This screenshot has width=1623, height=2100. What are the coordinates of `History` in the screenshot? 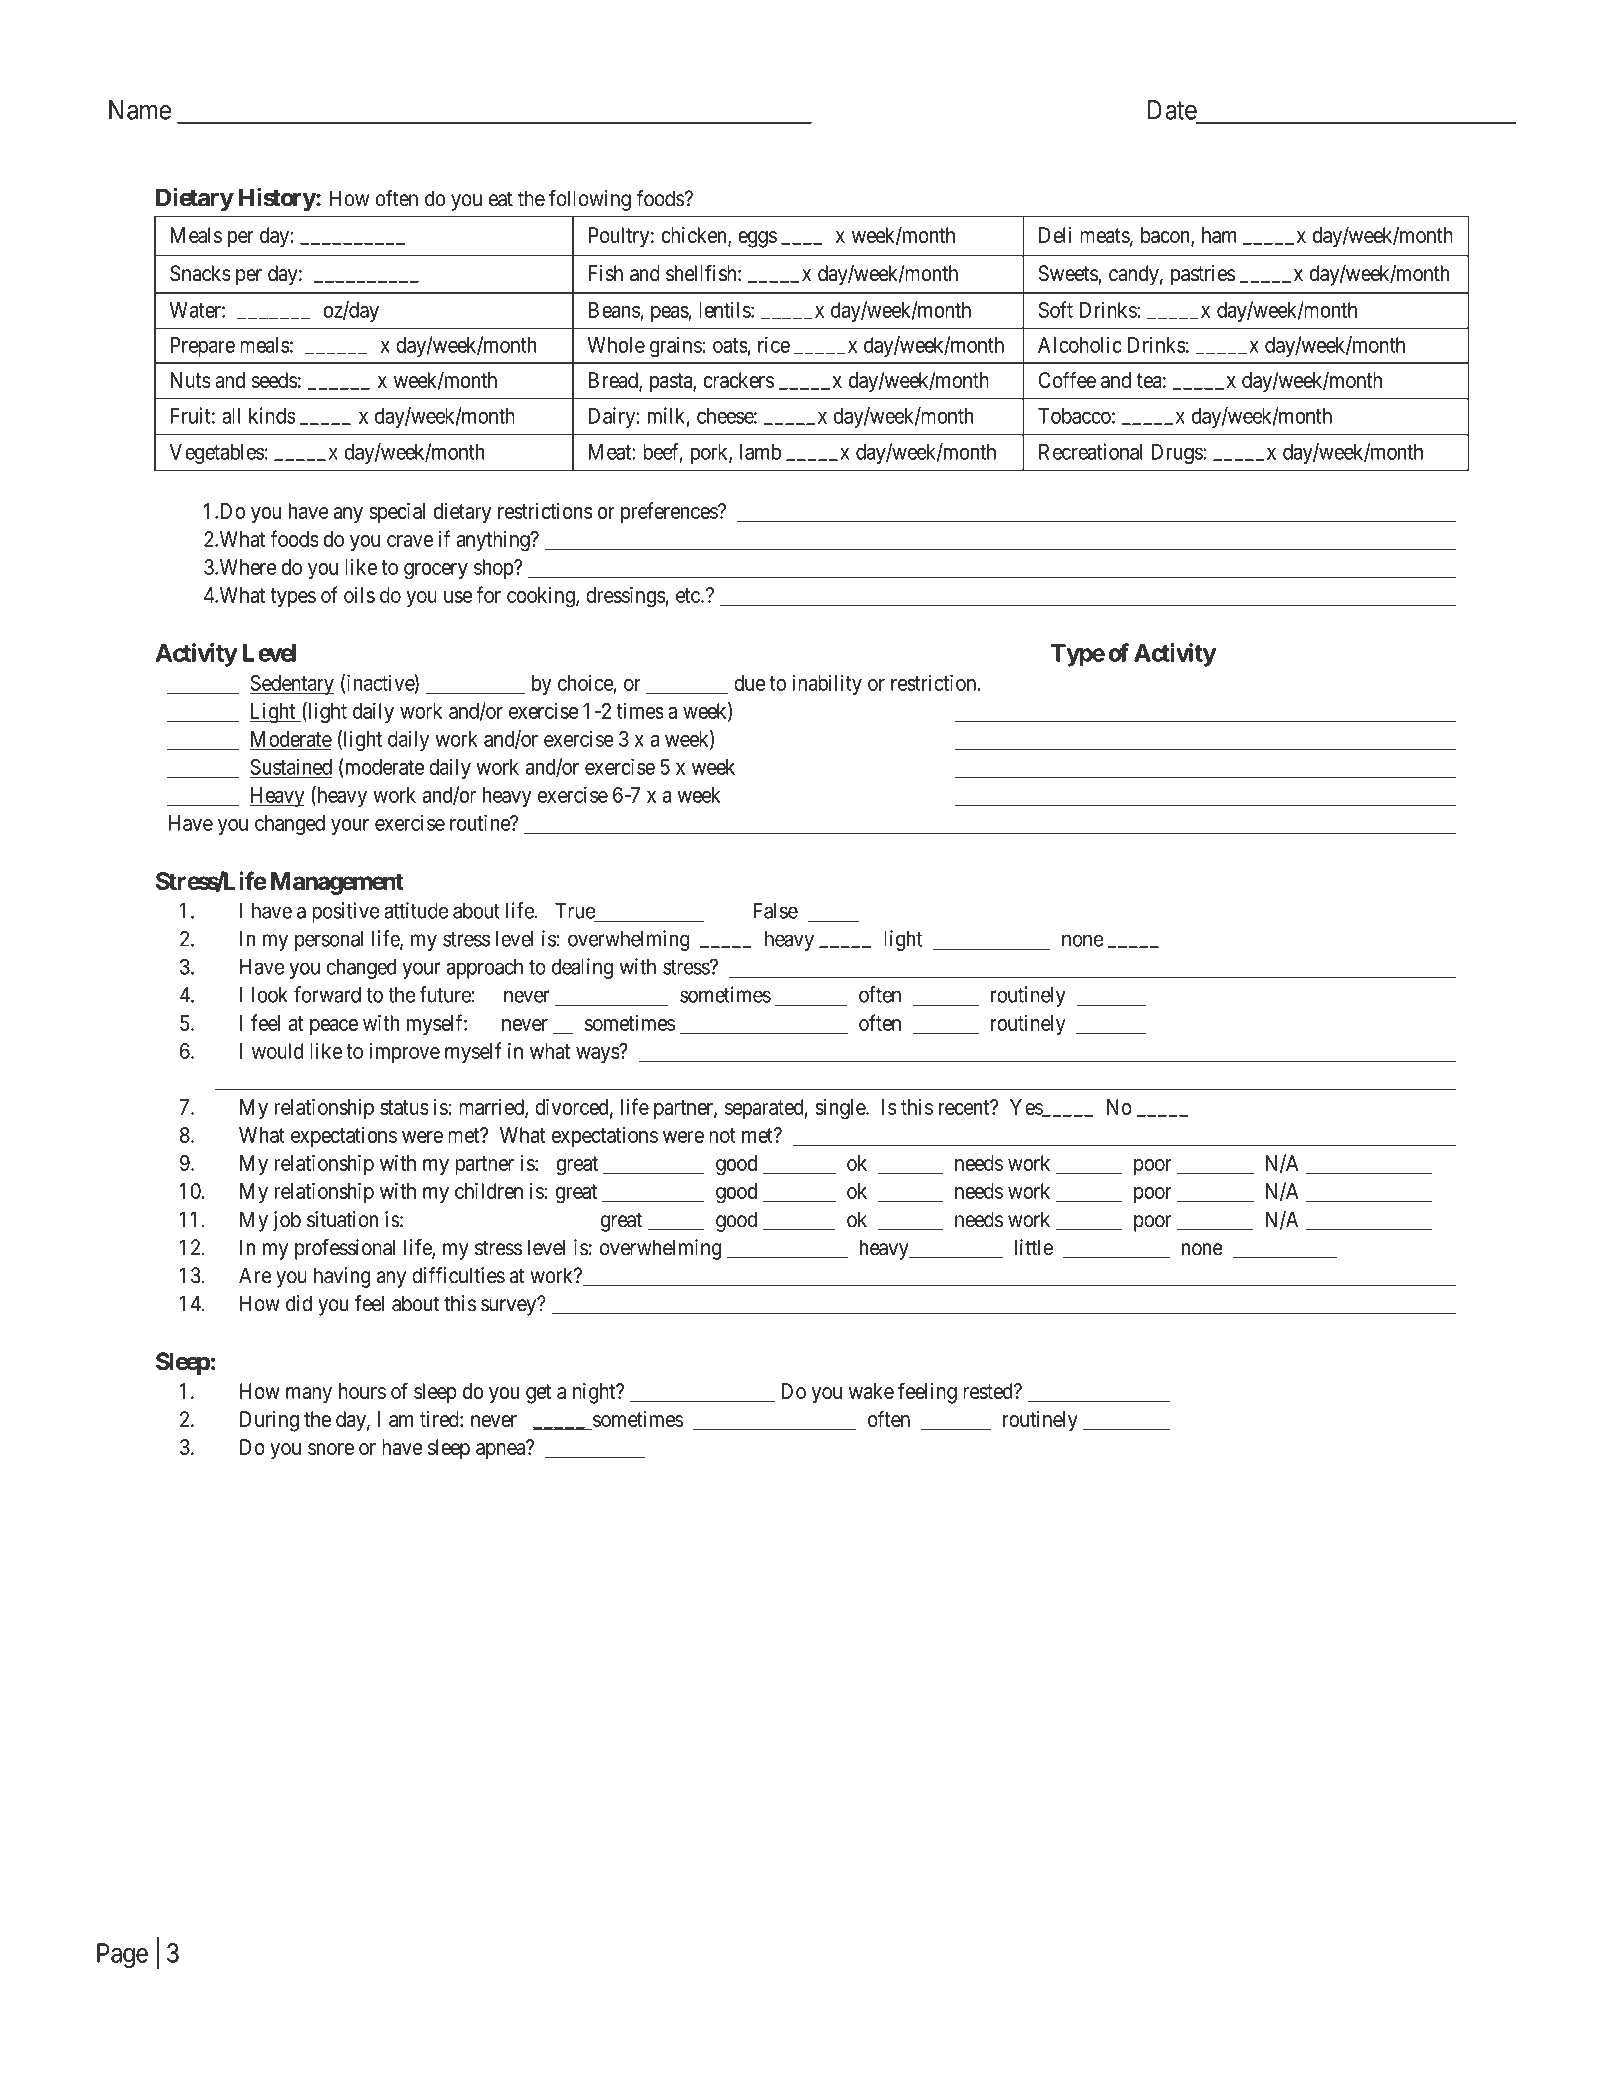 It's located at (277, 199).
